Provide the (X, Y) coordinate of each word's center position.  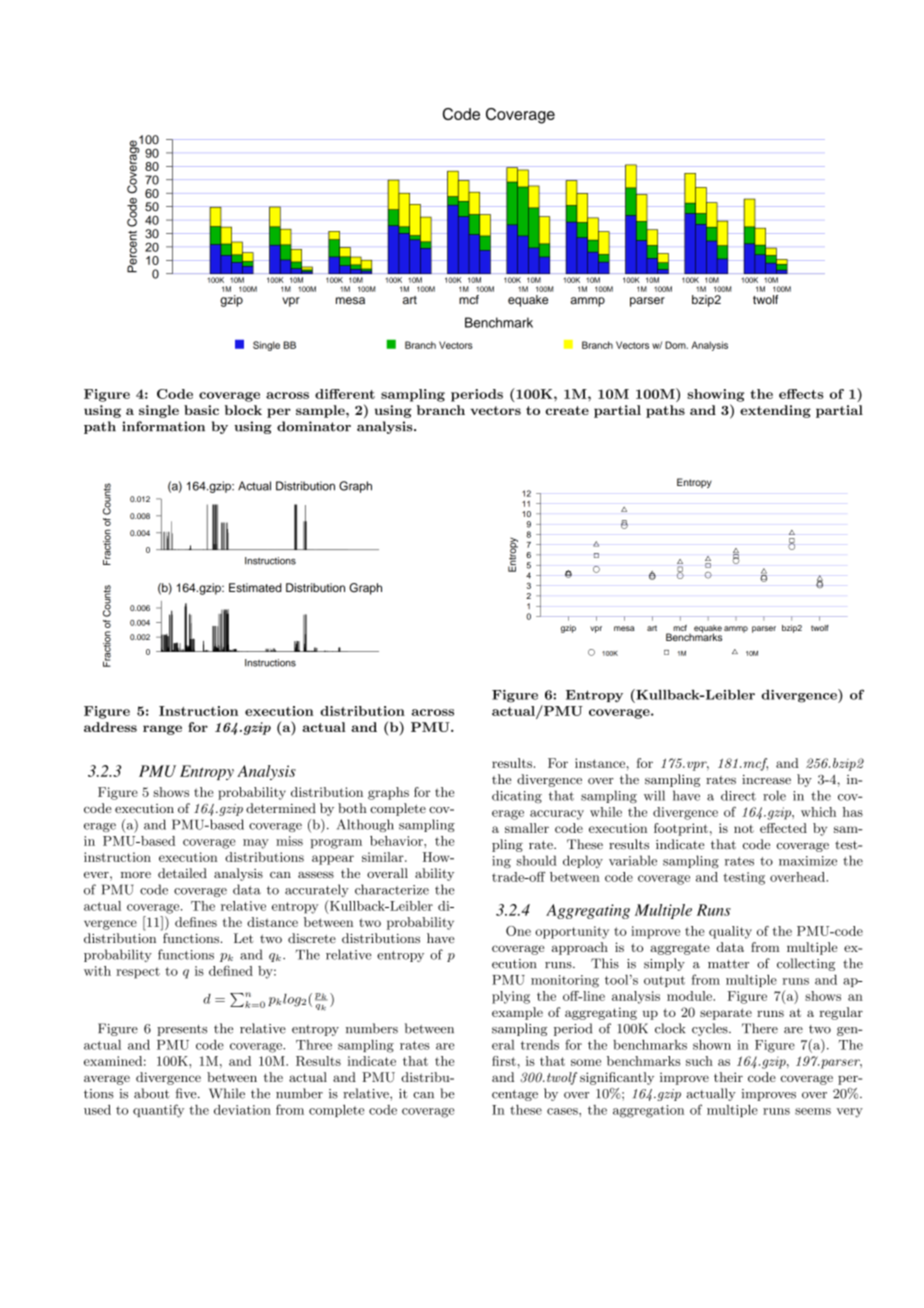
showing (715, 395)
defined (231, 970)
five (187, 1093)
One (518, 931)
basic (201, 410)
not (744, 829)
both (352, 808)
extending (775, 411)
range (162, 730)
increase (766, 780)
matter (728, 964)
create (567, 410)
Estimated (255, 587)
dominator (314, 426)
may (256, 844)
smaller (527, 828)
